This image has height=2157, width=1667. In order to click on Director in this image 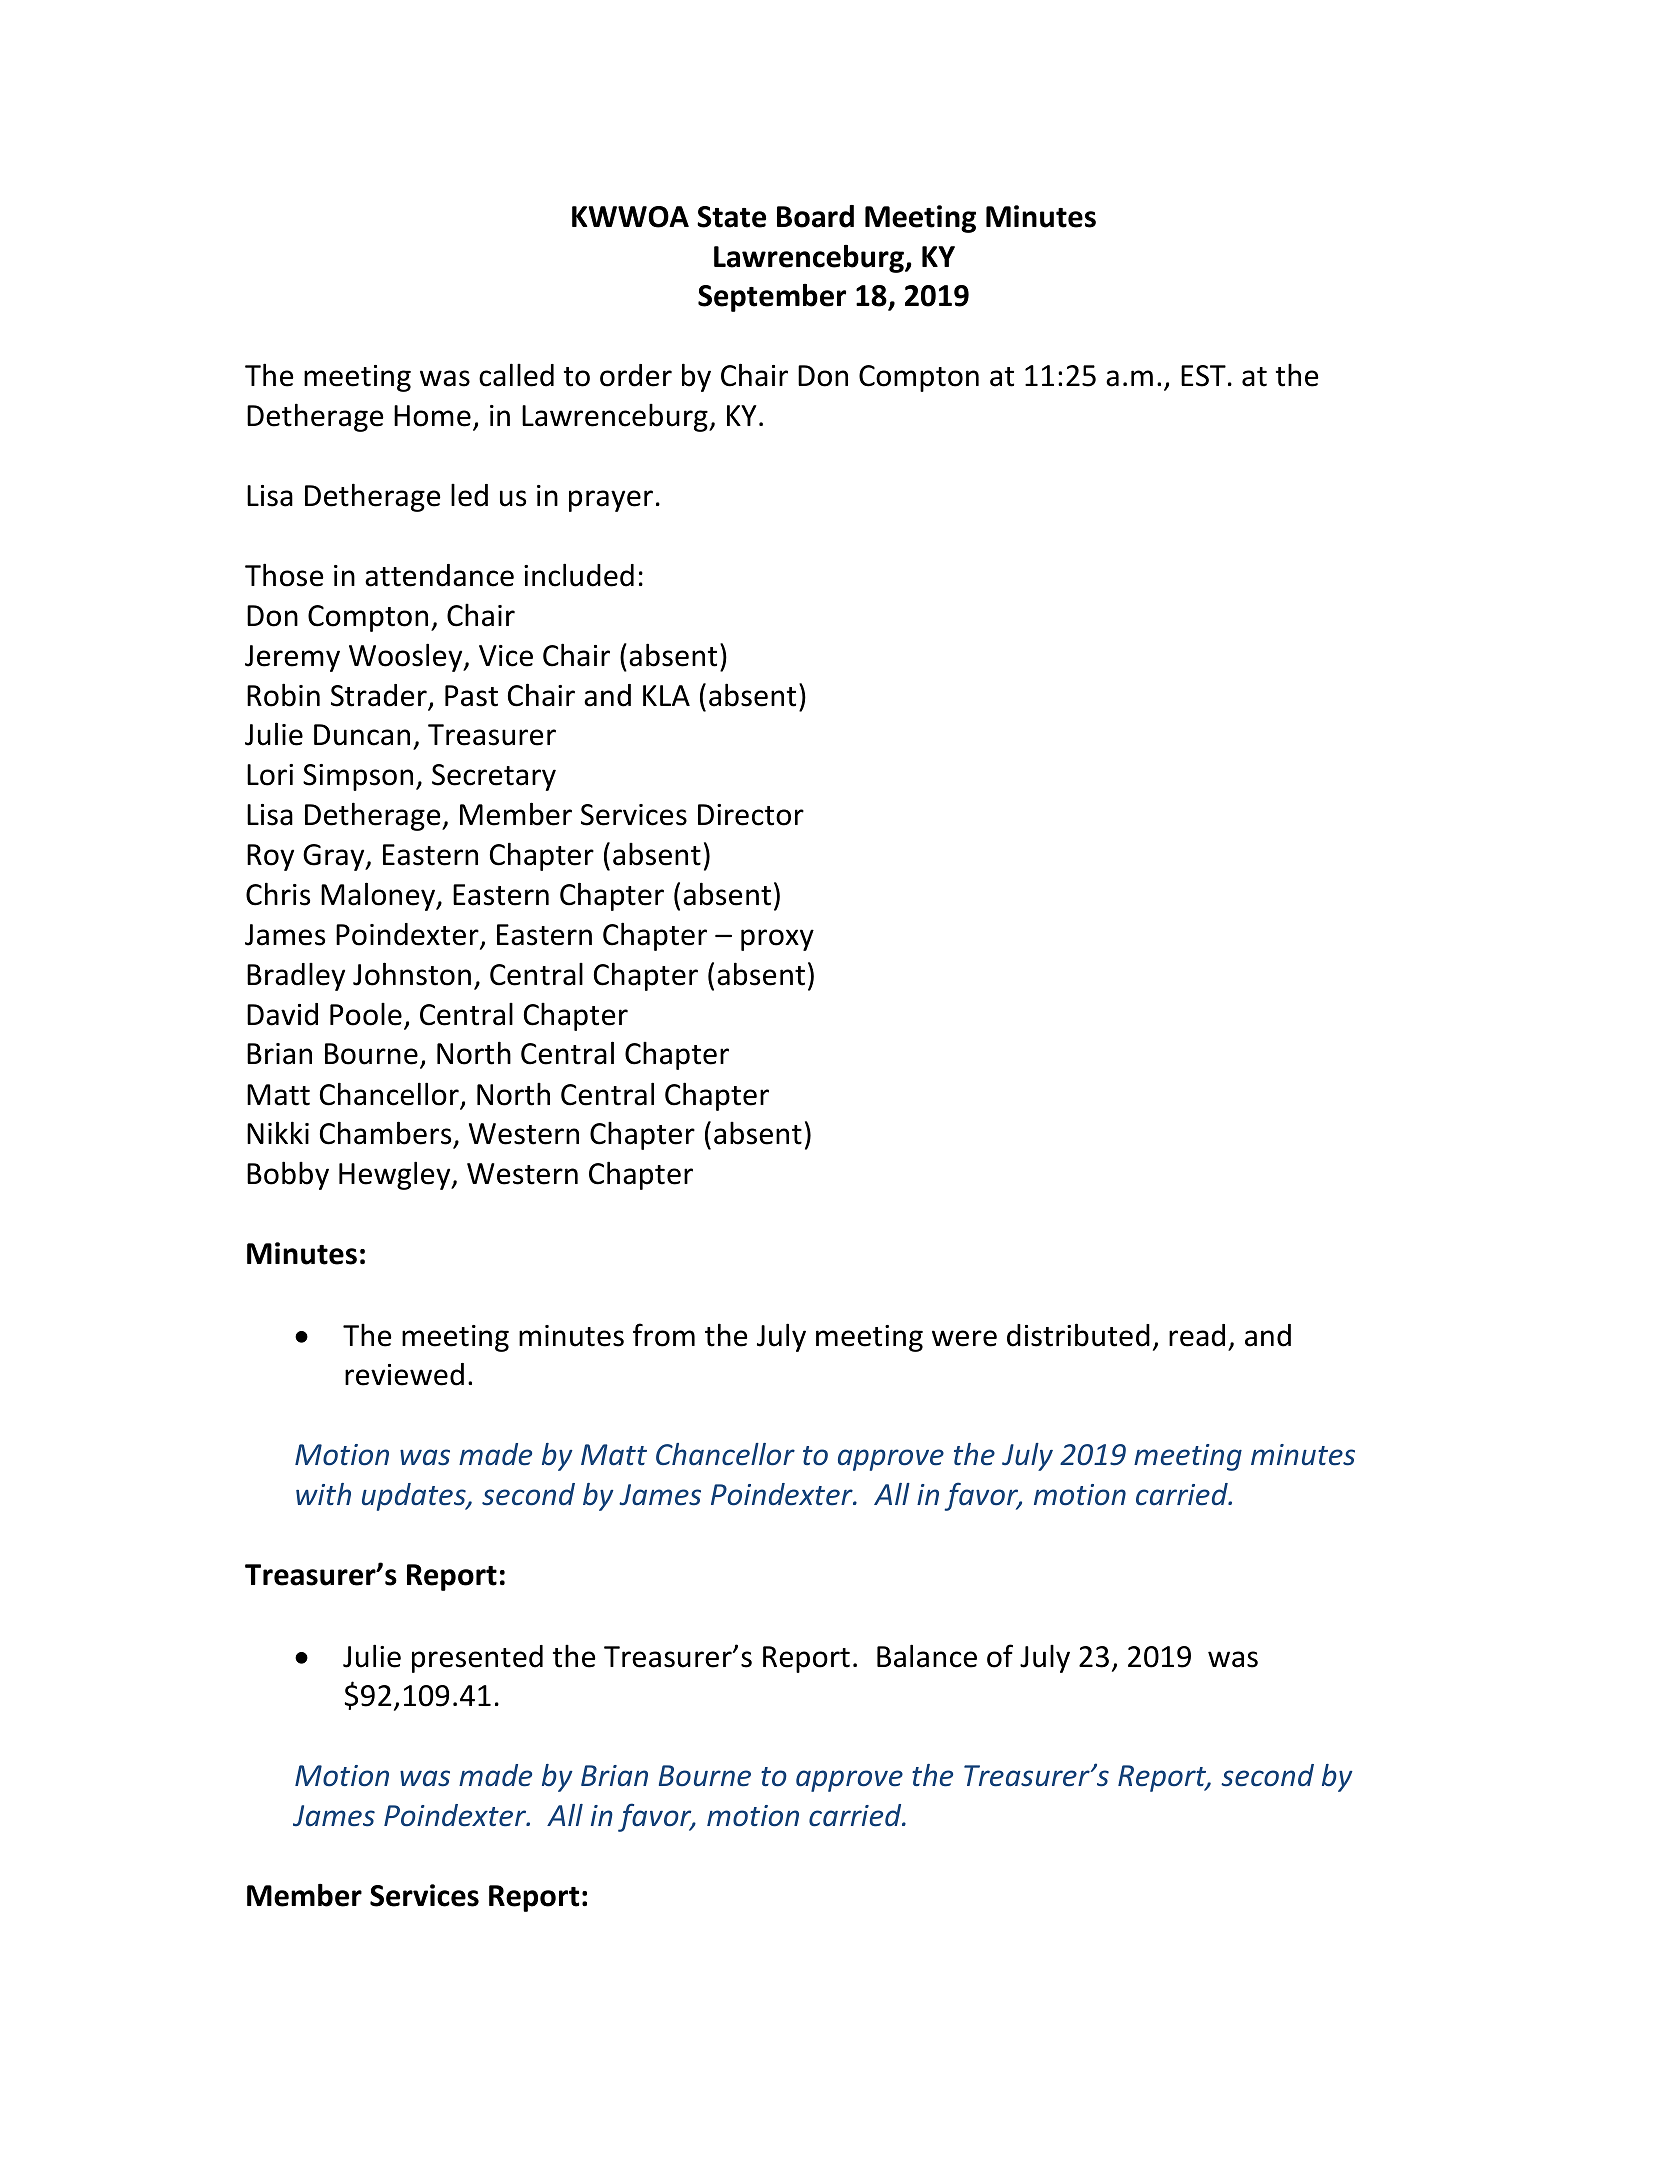, I will do `click(751, 815)`.
